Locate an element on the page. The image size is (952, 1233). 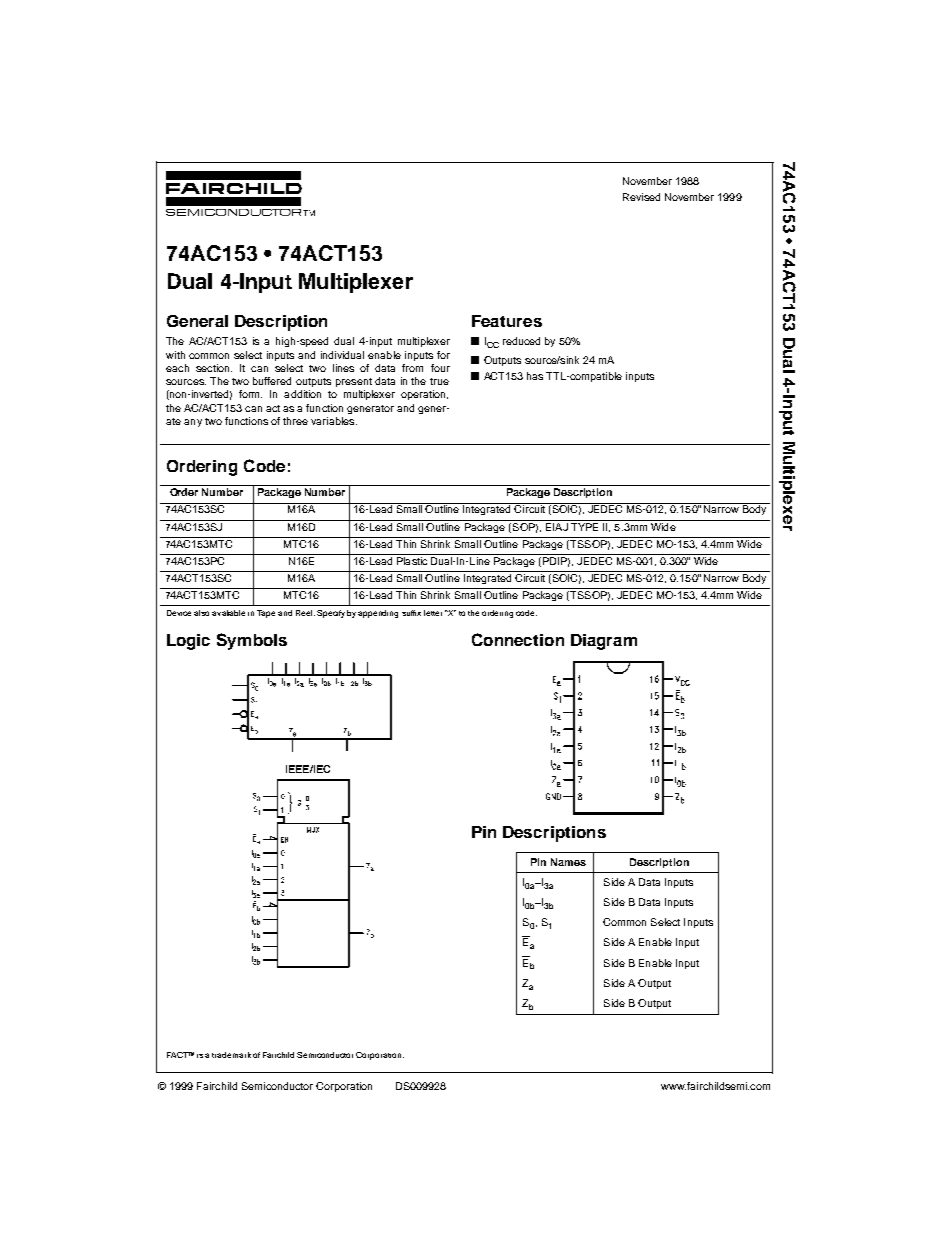
trademark is located at coordinates (231, 1055).
